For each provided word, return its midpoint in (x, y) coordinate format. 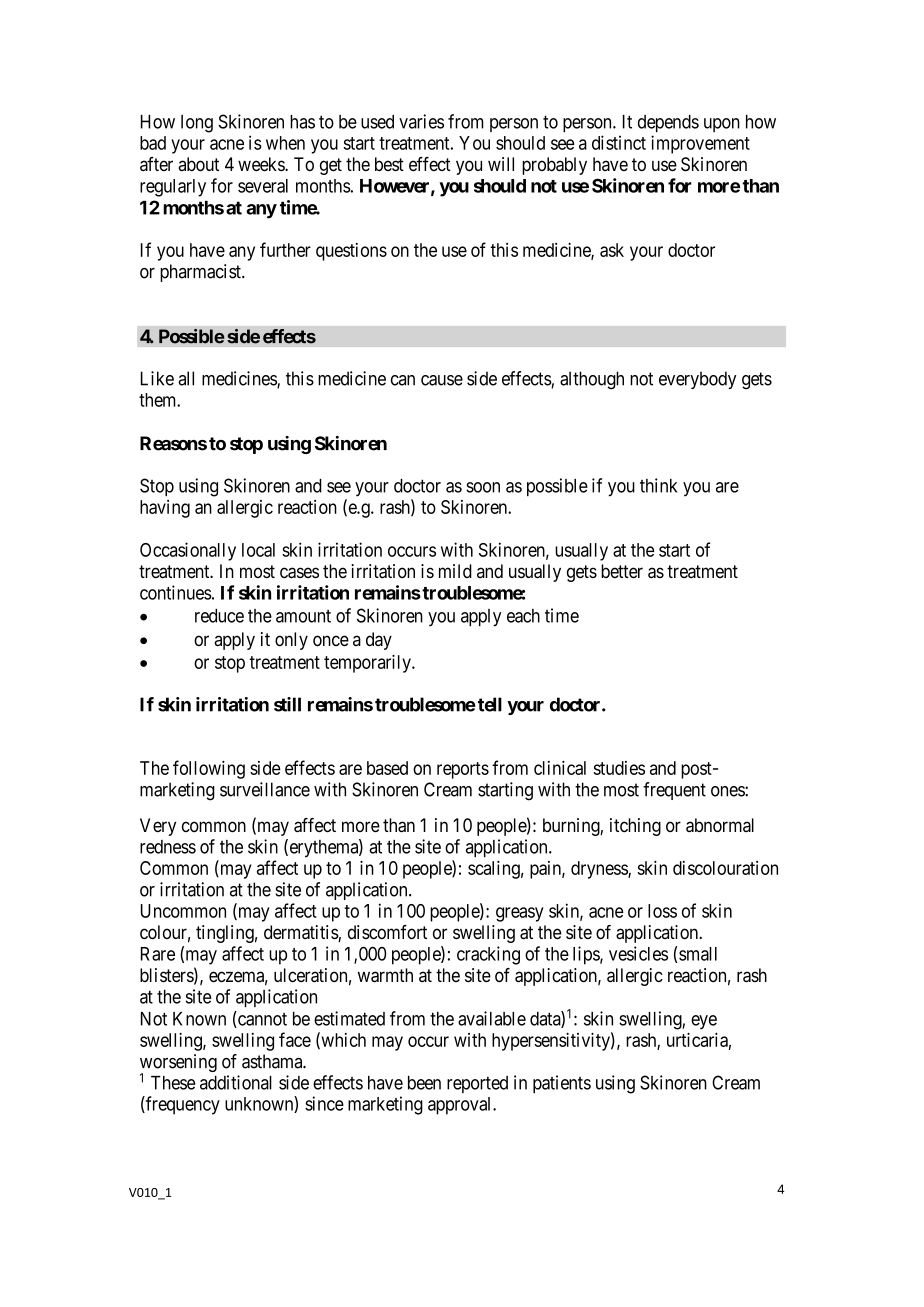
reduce (219, 616)
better (622, 571)
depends (668, 123)
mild (455, 571)
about (198, 164)
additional (236, 1082)
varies (421, 121)
